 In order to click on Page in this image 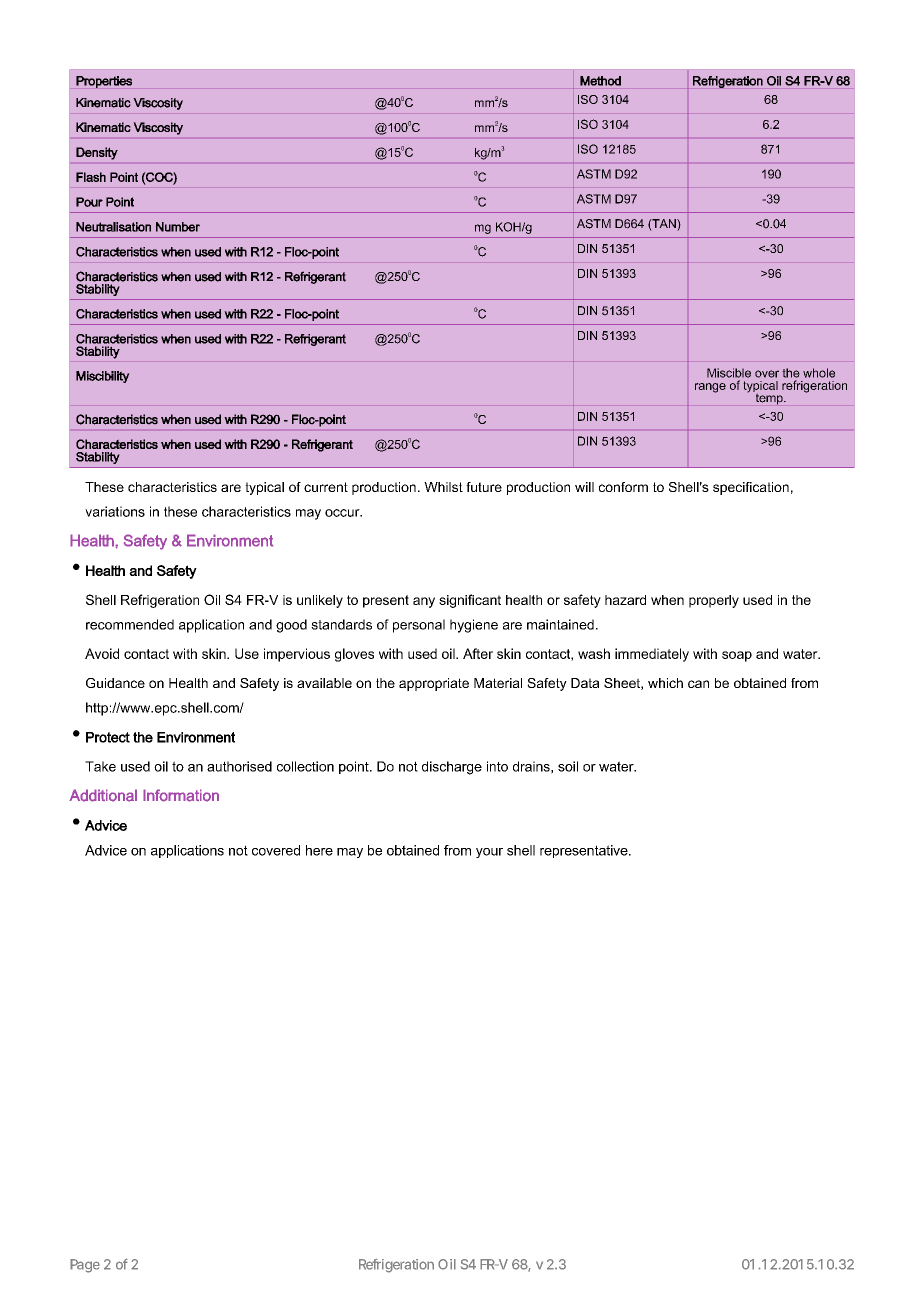, I will do `click(85, 1266)`.
